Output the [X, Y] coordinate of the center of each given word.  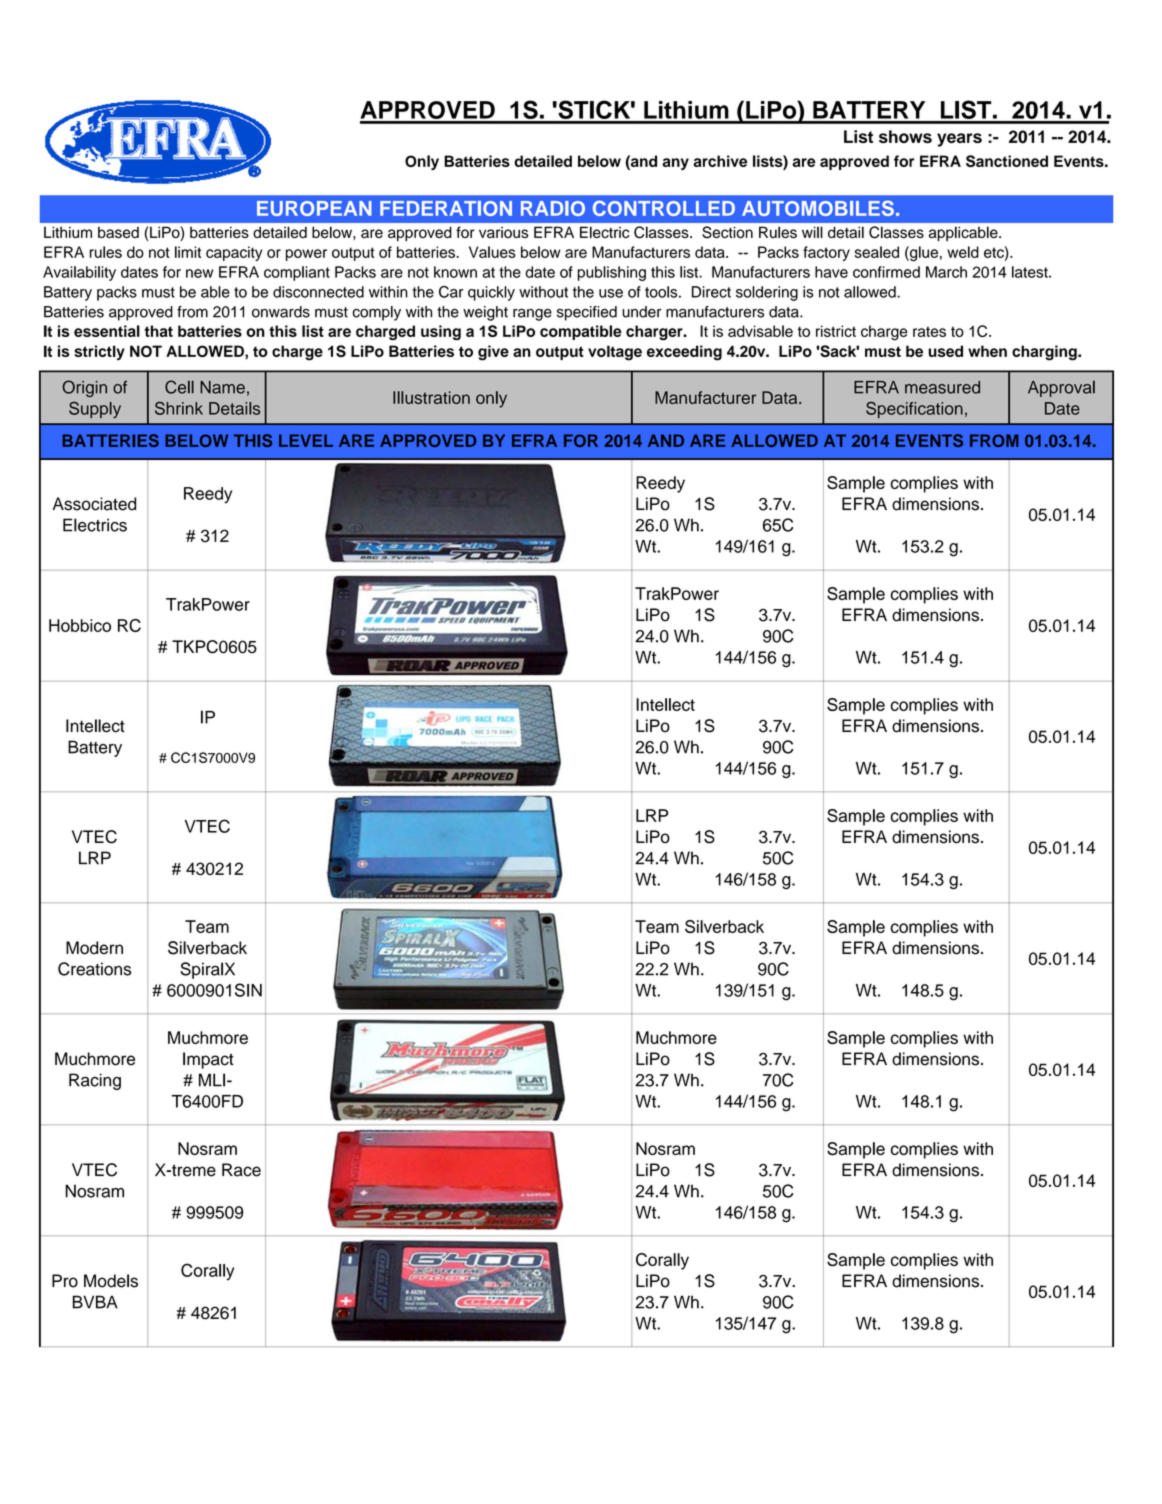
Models [111, 1281]
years [959, 140]
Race [241, 1170]
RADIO [553, 208]
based [118, 232]
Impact [208, 1060]
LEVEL [306, 440]
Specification [914, 410]
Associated [94, 504]
